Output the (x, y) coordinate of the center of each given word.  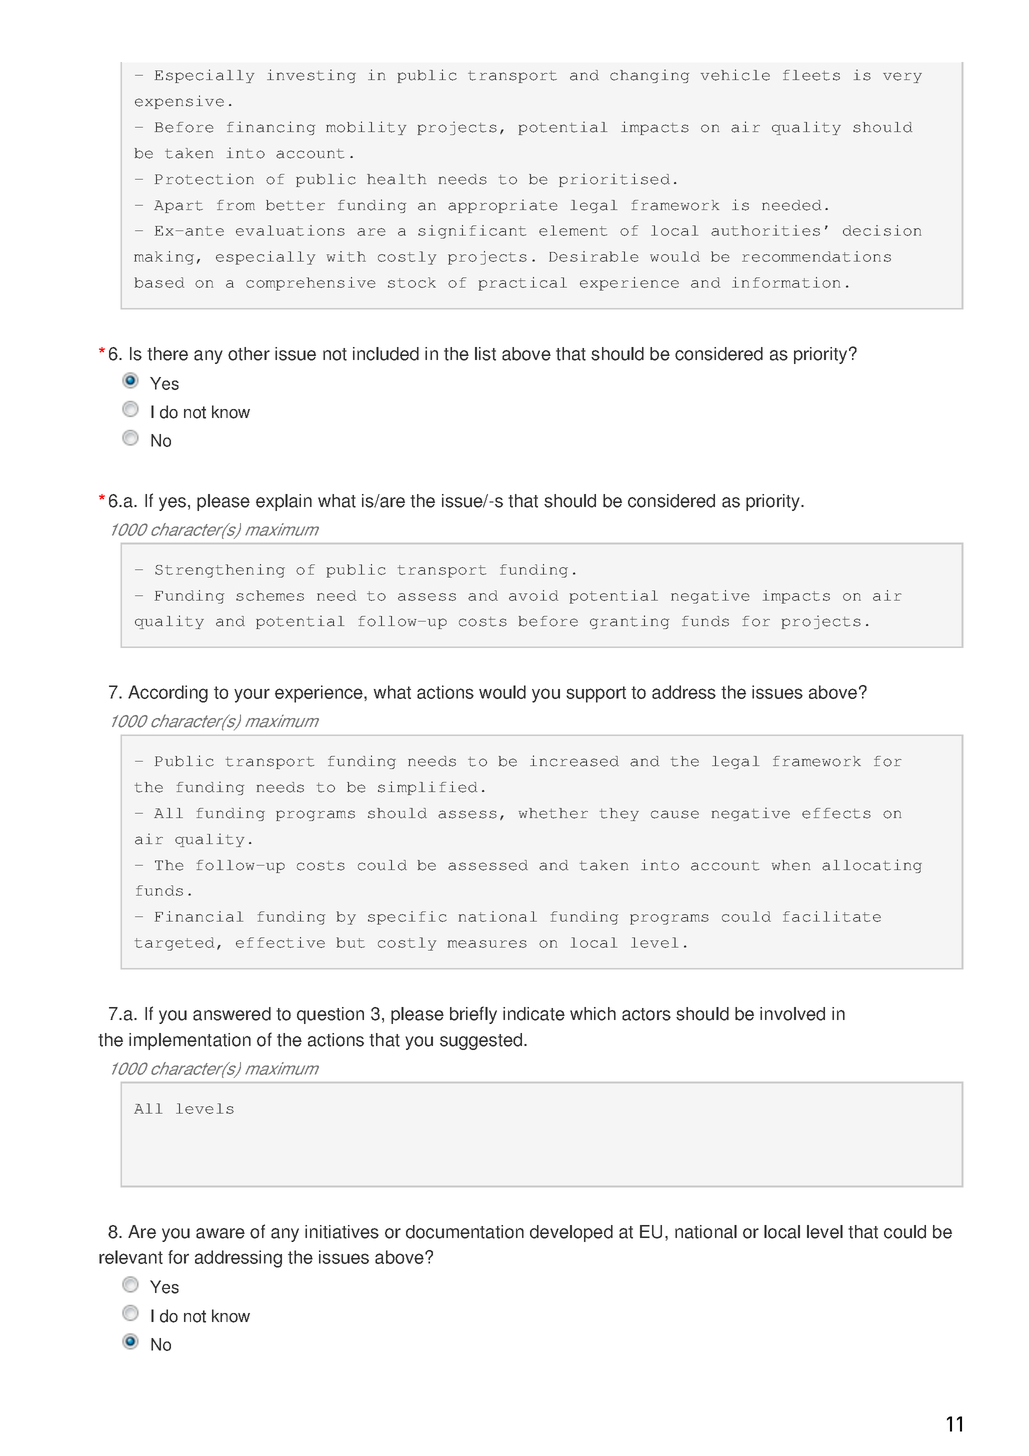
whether (553, 813)
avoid (533, 595)
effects (836, 813)
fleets (811, 75)
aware (220, 1233)
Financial (199, 916)
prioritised (614, 180)
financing (271, 128)
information (786, 282)
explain (284, 502)
